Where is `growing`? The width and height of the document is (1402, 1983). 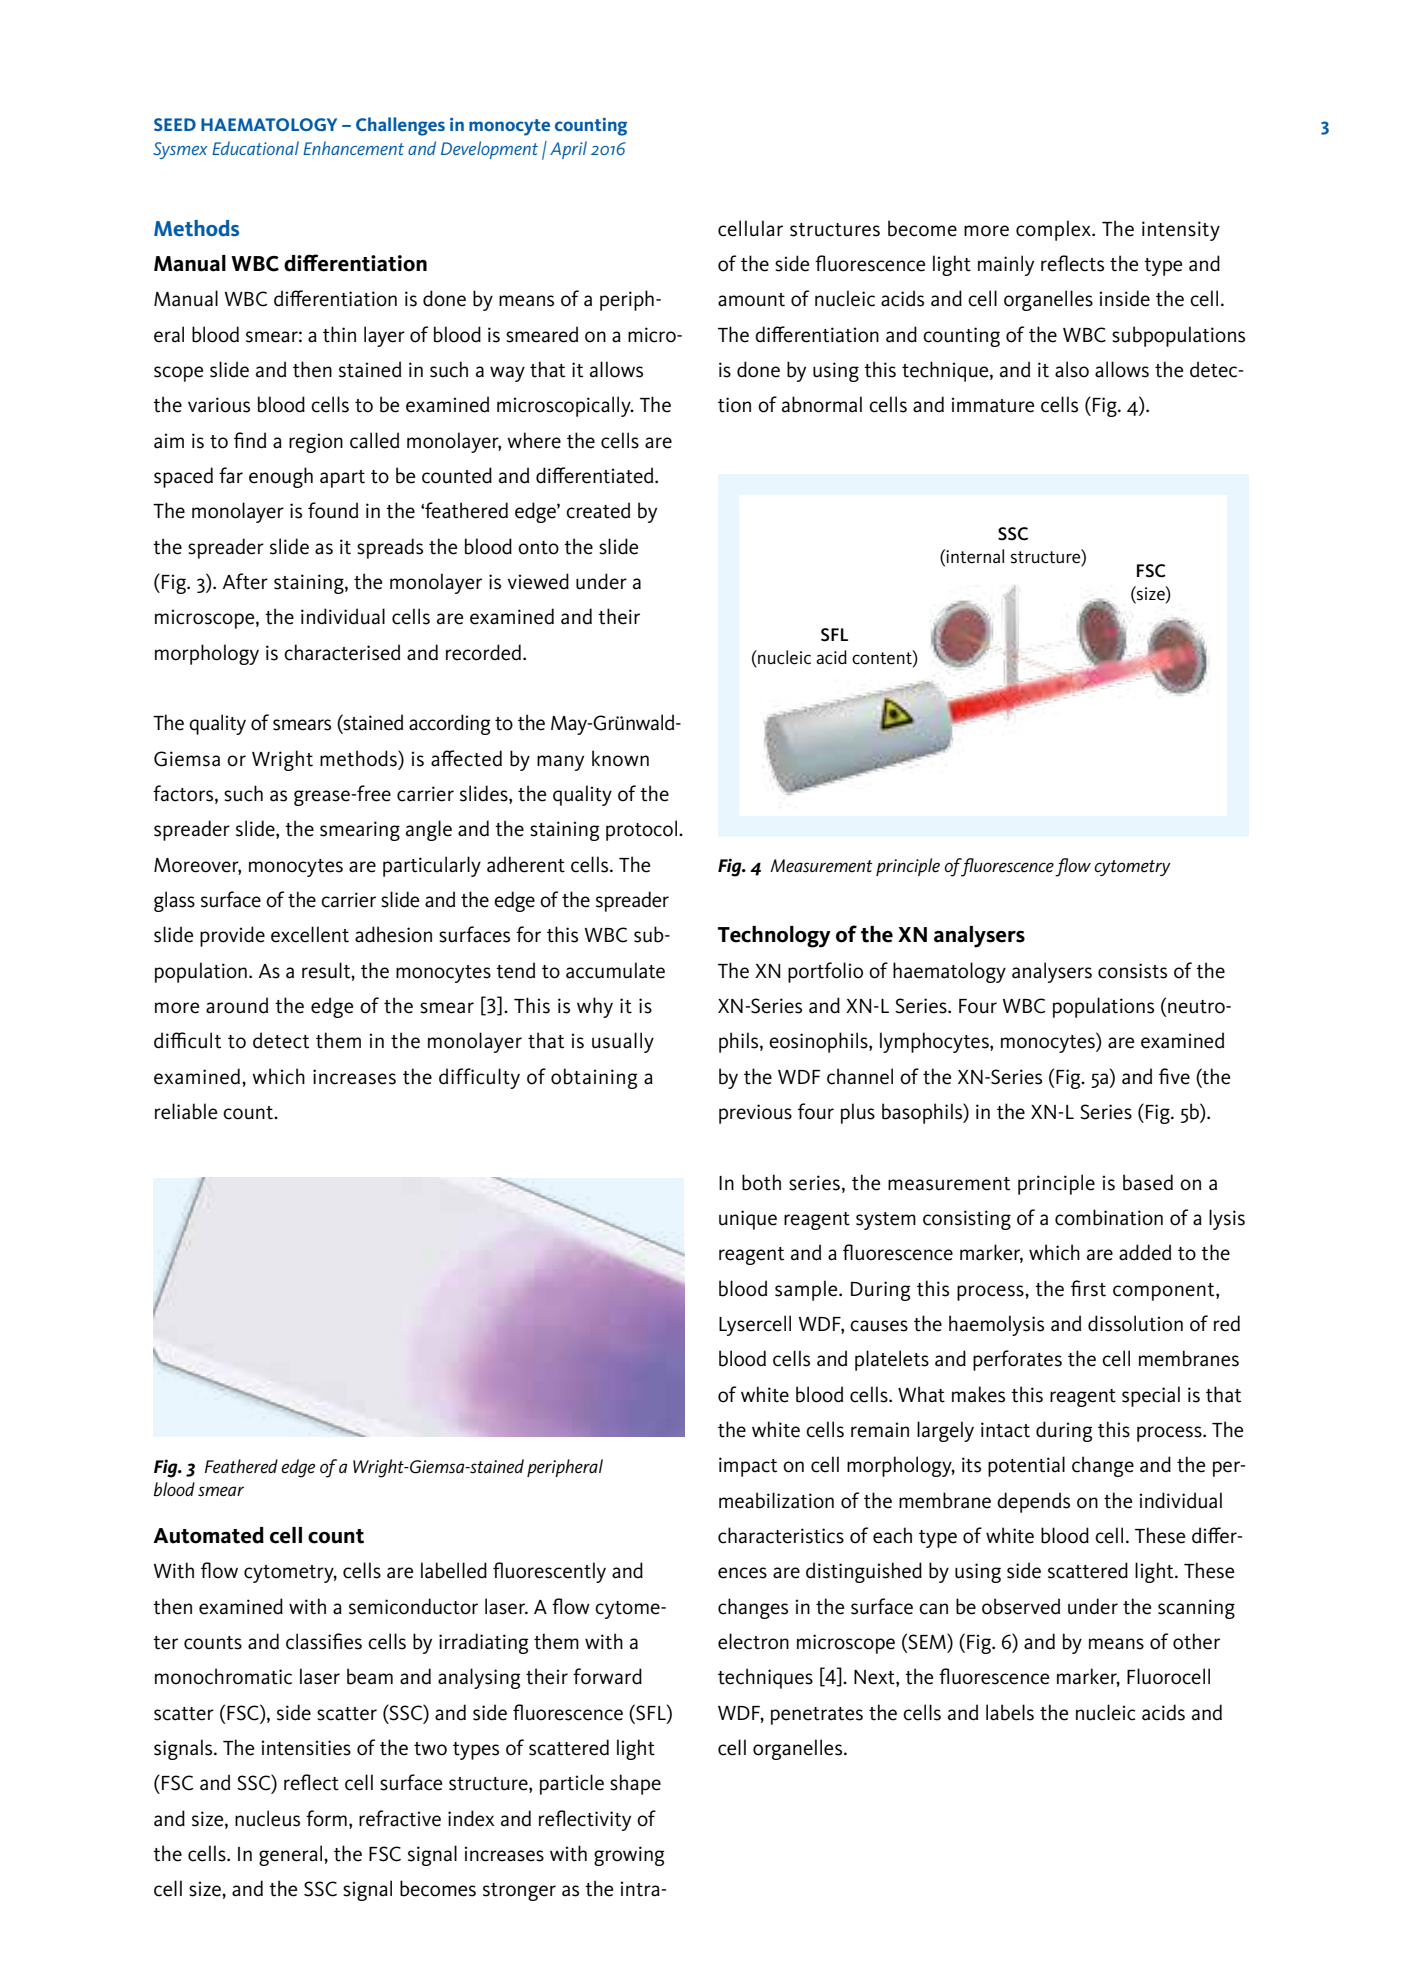 growing is located at coordinates (629, 1856).
